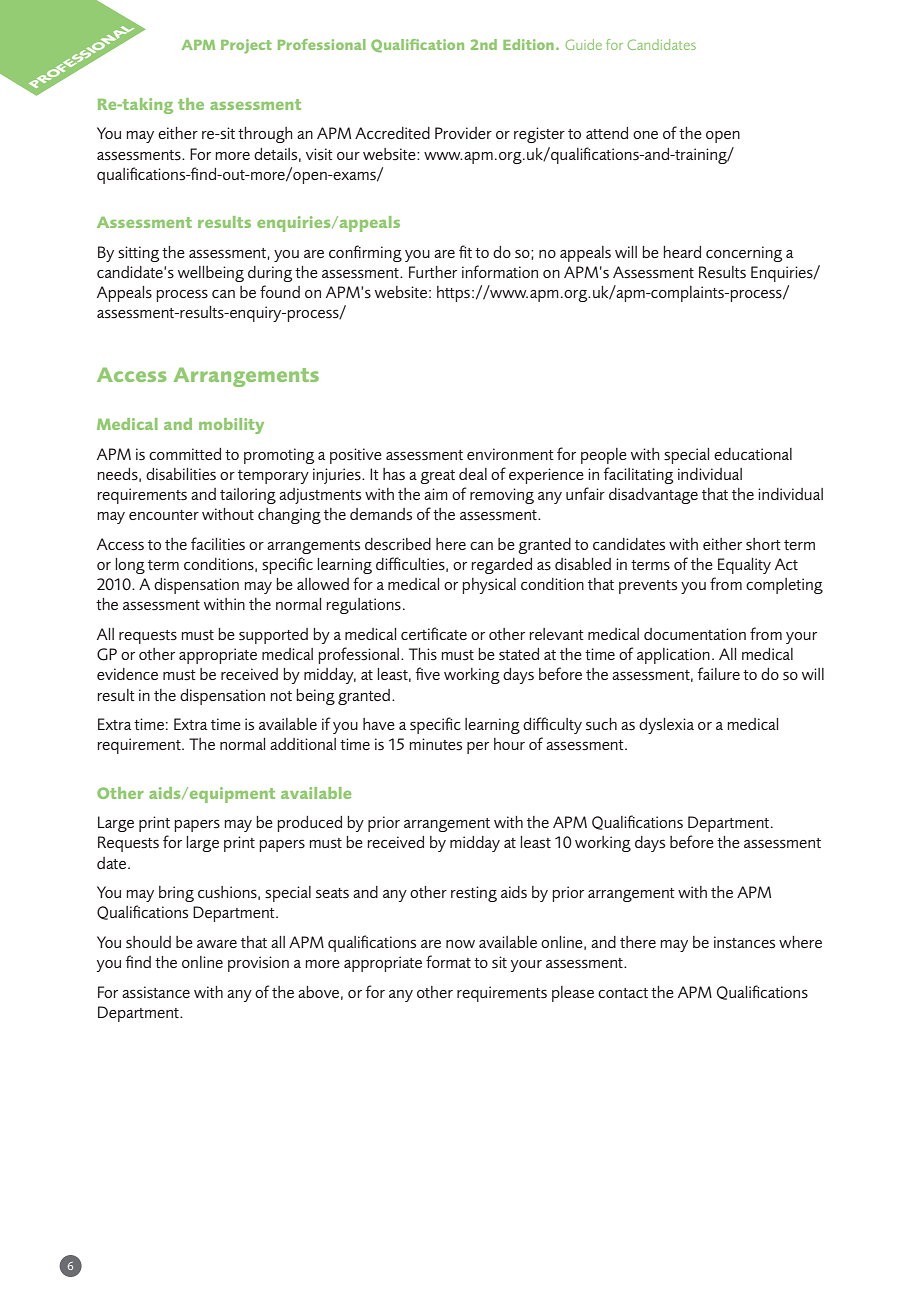 This page has height=1308, width=924. Describe the element at coordinates (436, 494) in the page. I see `aim` at that location.
